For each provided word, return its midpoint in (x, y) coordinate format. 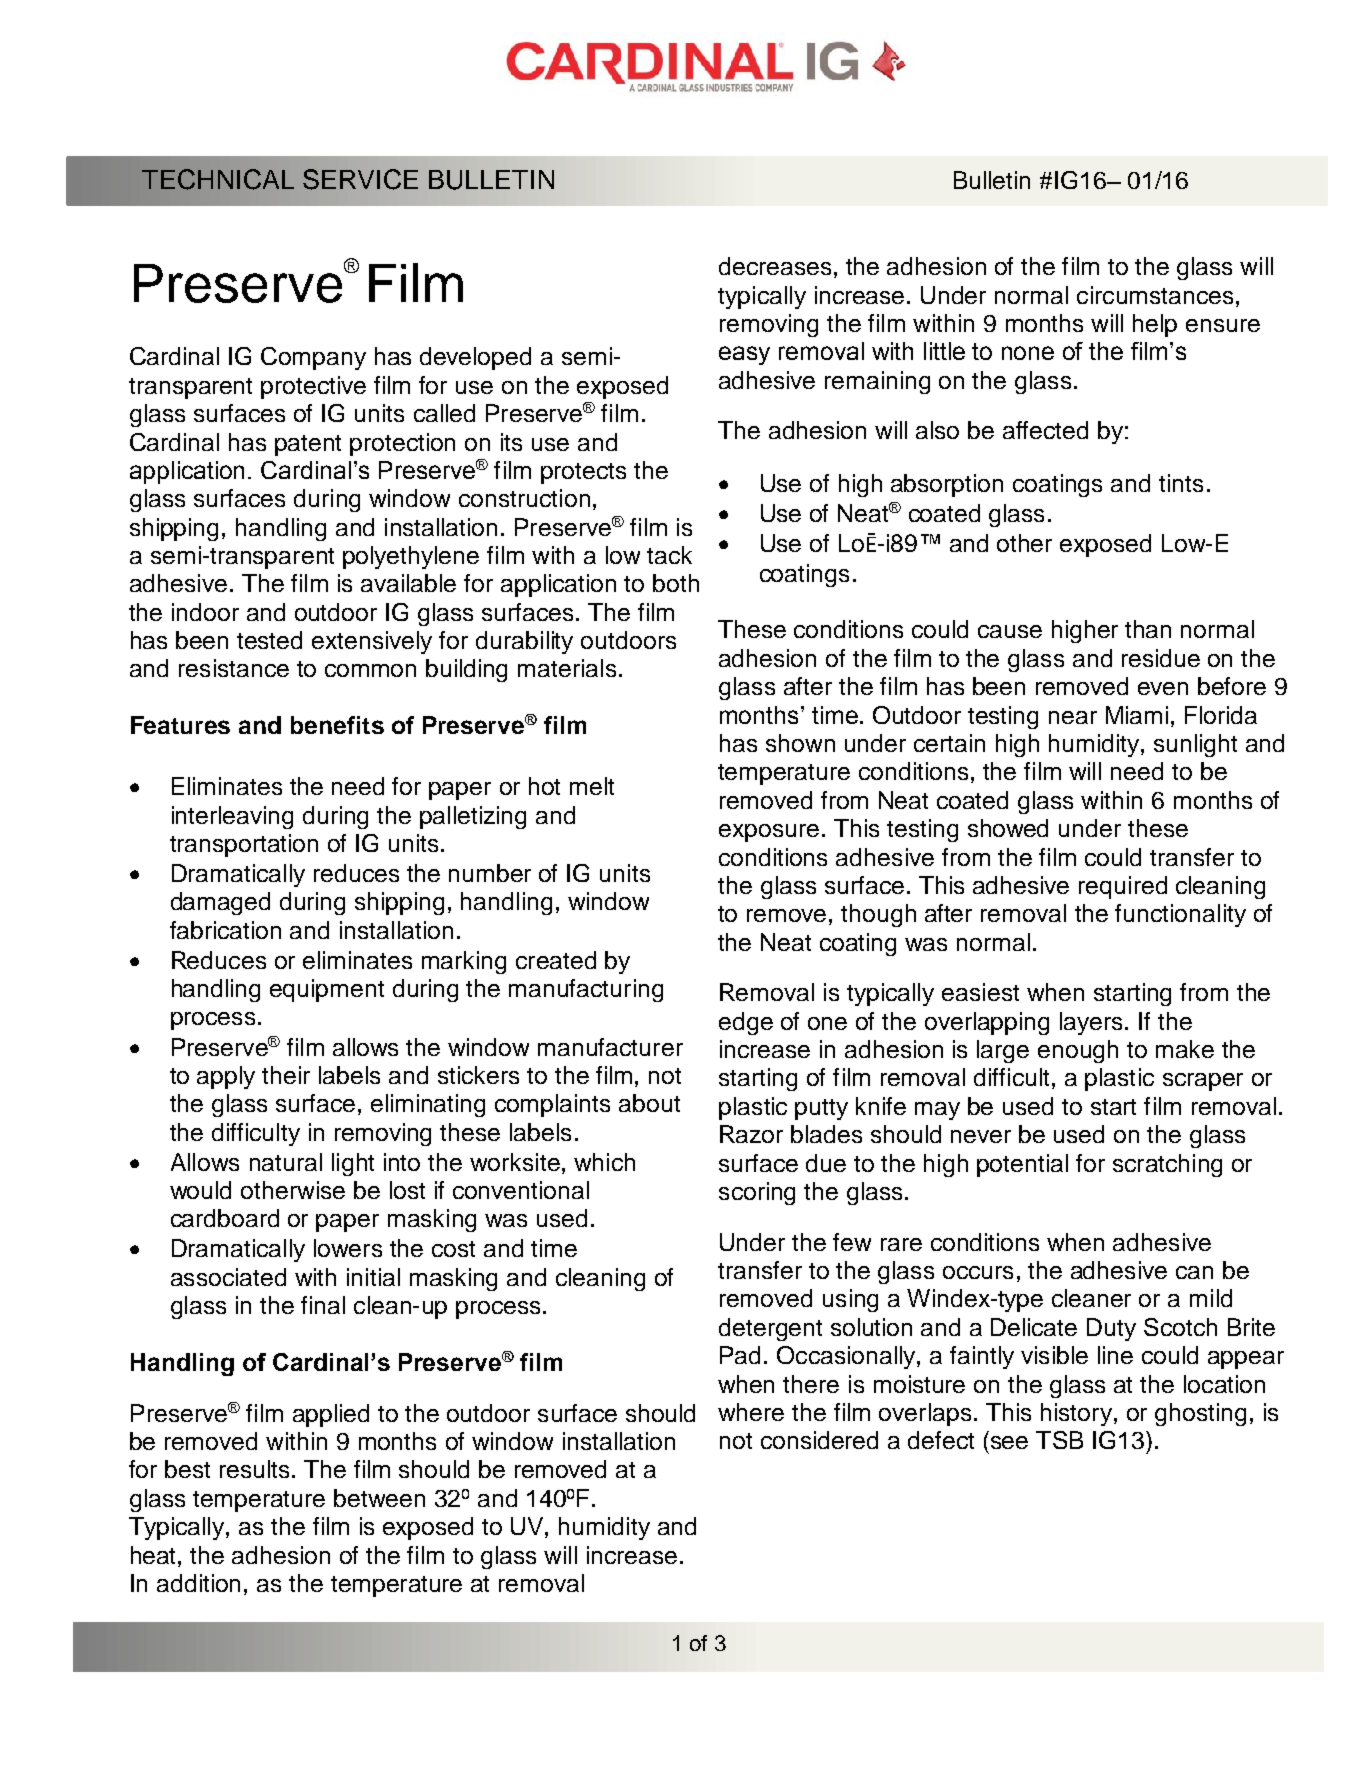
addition (198, 1583)
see (1009, 1442)
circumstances (1155, 295)
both (676, 583)
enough (1078, 1051)
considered (819, 1440)
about (649, 1103)
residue (1161, 658)
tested (269, 640)
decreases (775, 266)
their (286, 1075)
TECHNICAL (218, 179)
